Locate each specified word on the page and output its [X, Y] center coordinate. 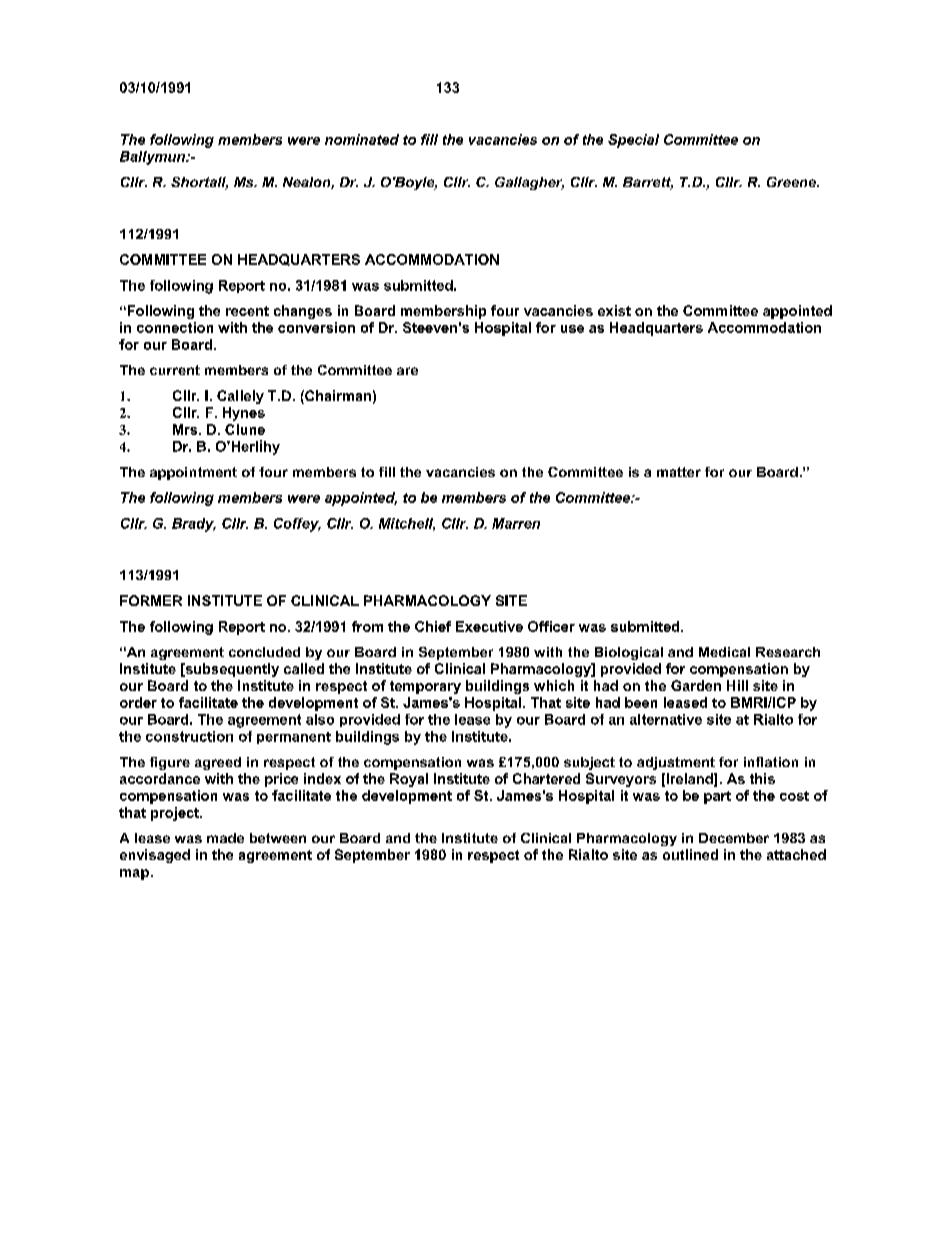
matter [679, 472]
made [225, 838]
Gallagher [529, 183]
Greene [792, 182]
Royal [409, 780]
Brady [194, 525]
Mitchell [407, 524]
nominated [362, 139]
